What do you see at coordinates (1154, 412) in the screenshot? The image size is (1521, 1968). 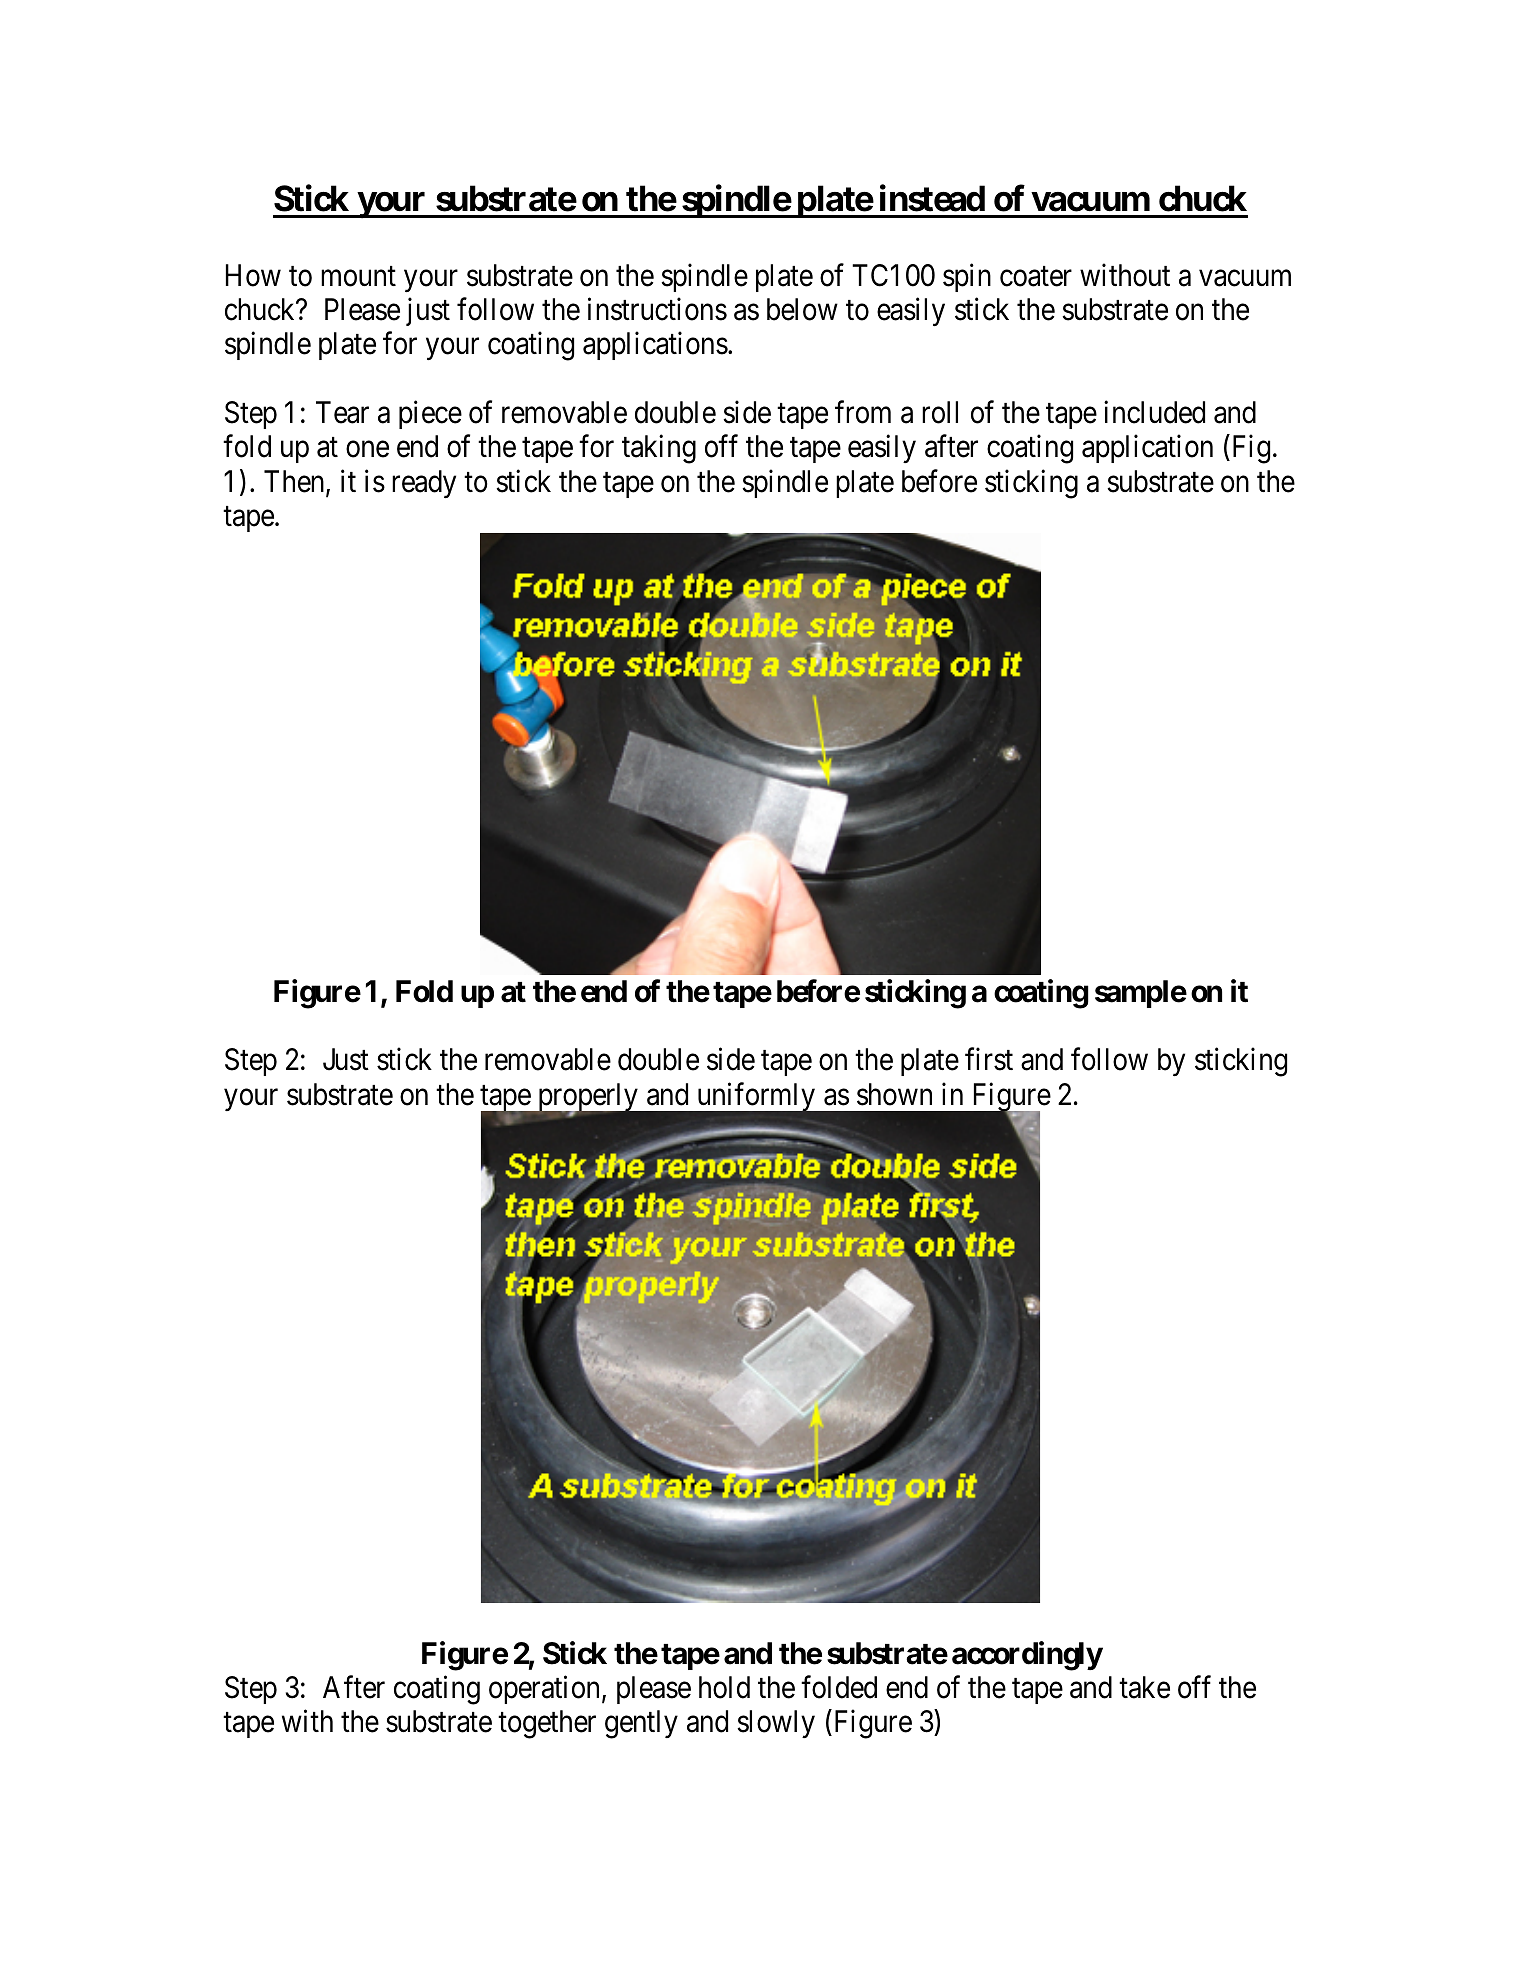 I see `included` at bounding box center [1154, 412].
